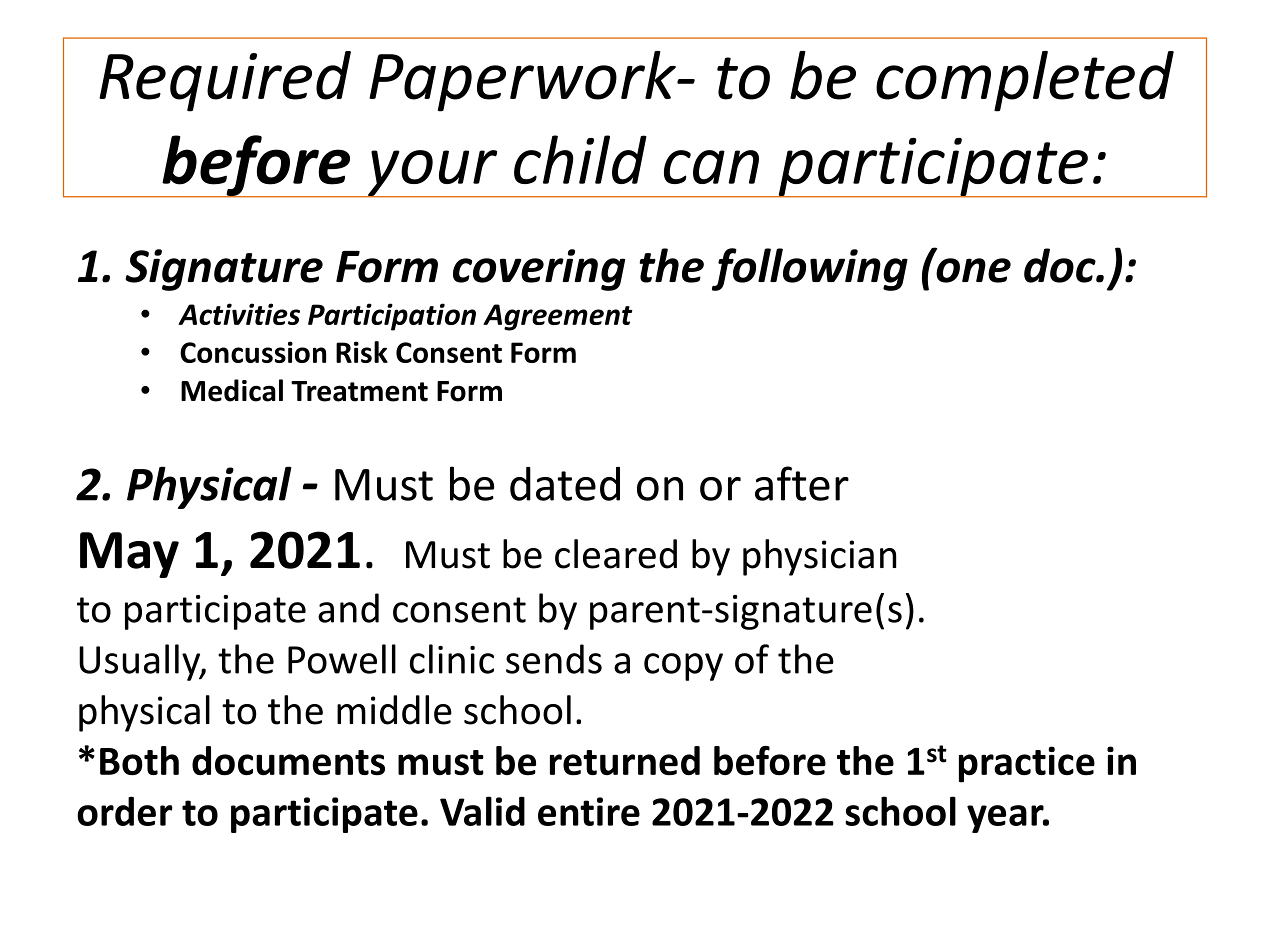 Image resolution: width=1270 pixels, height=952 pixels. Describe the element at coordinates (1025, 81) in the image. I see `completed` at that location.
